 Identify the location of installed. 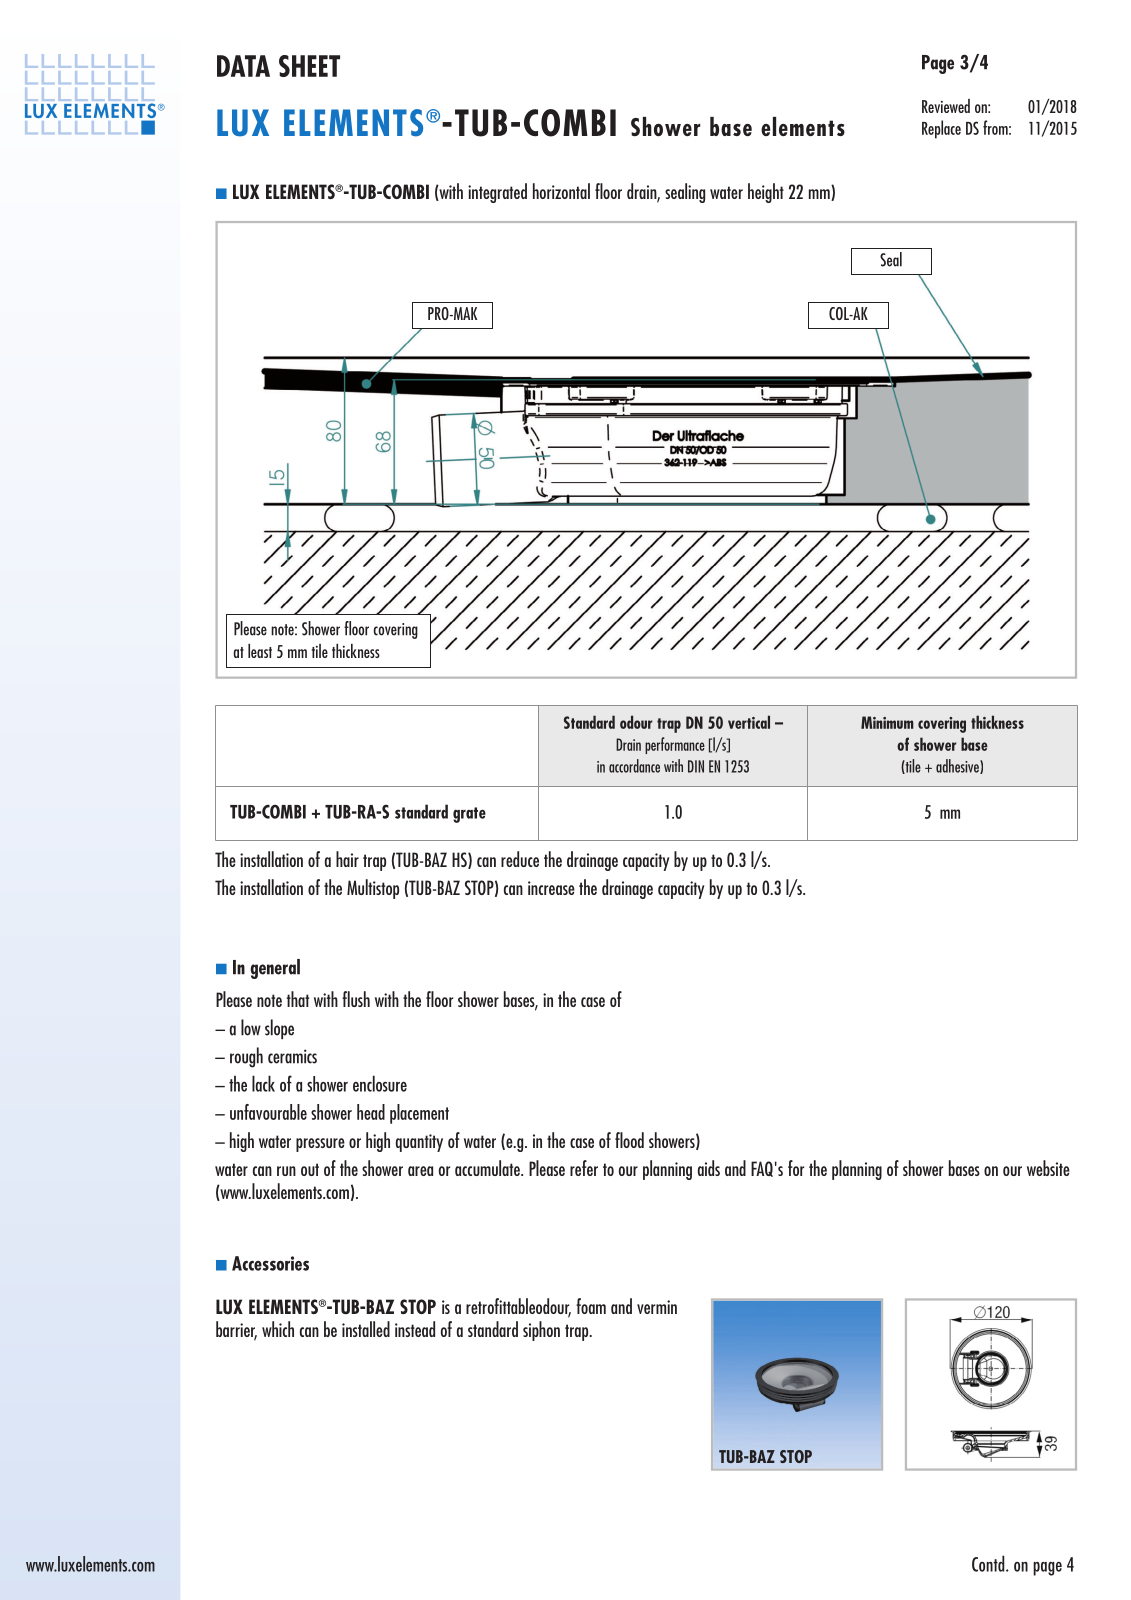
(366, 1329).
